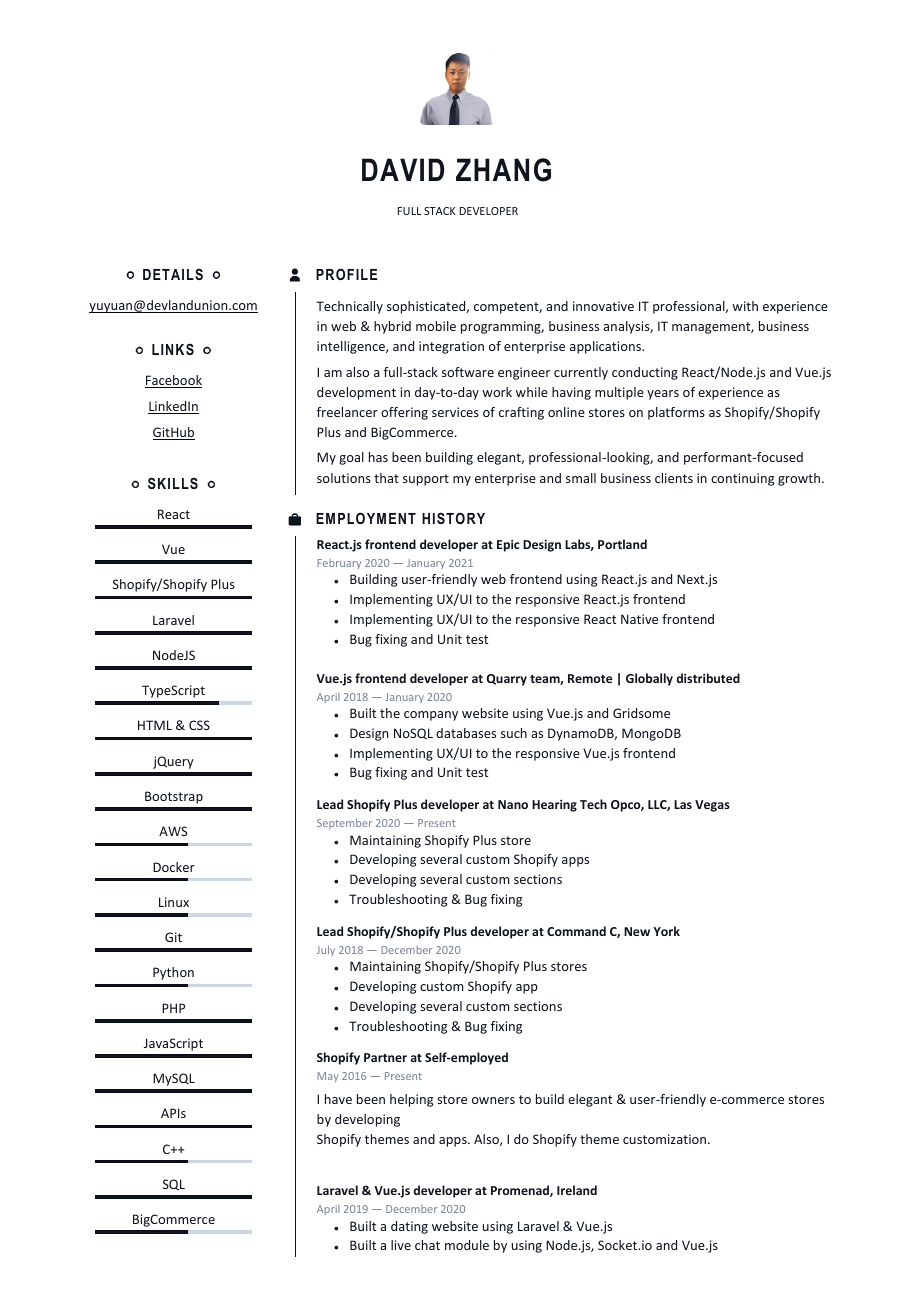 The height and width of the screenshot is (1308, 924). What do you see at coordinates (745, 306) in the screenshot?
I see `with` at bounding box center [745, 306].
